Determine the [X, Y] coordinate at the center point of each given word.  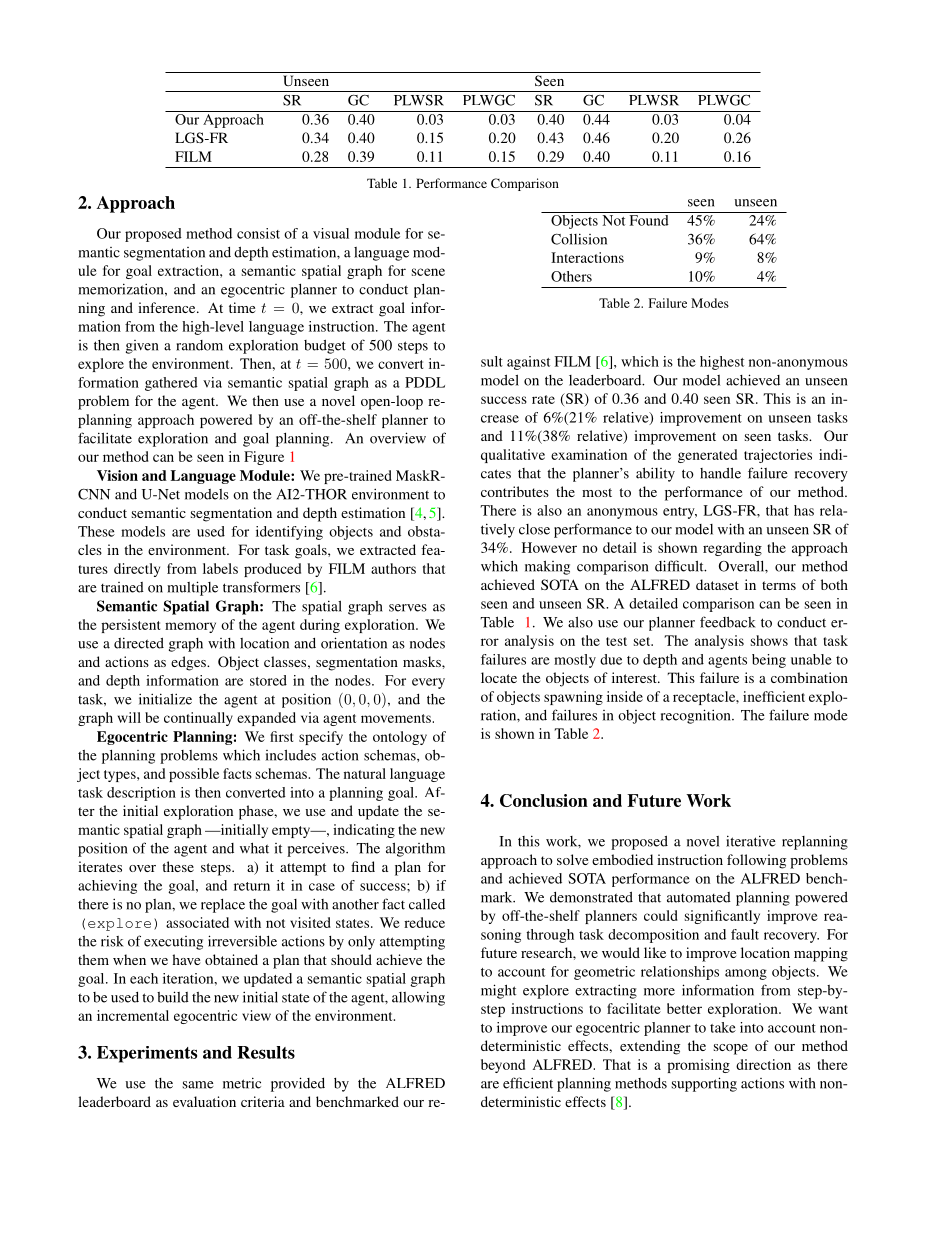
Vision [117, 475]
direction [763, 1064]
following [756, 861]
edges [189, 663]
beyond [503, 1066]
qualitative [513, 456]
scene [428, 272]
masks [423, 661]
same [198, 1085]
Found [649, 220]
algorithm [415, 849]
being [769, 661]
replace [223, 906]
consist [258, 233]
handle [720, 473]
